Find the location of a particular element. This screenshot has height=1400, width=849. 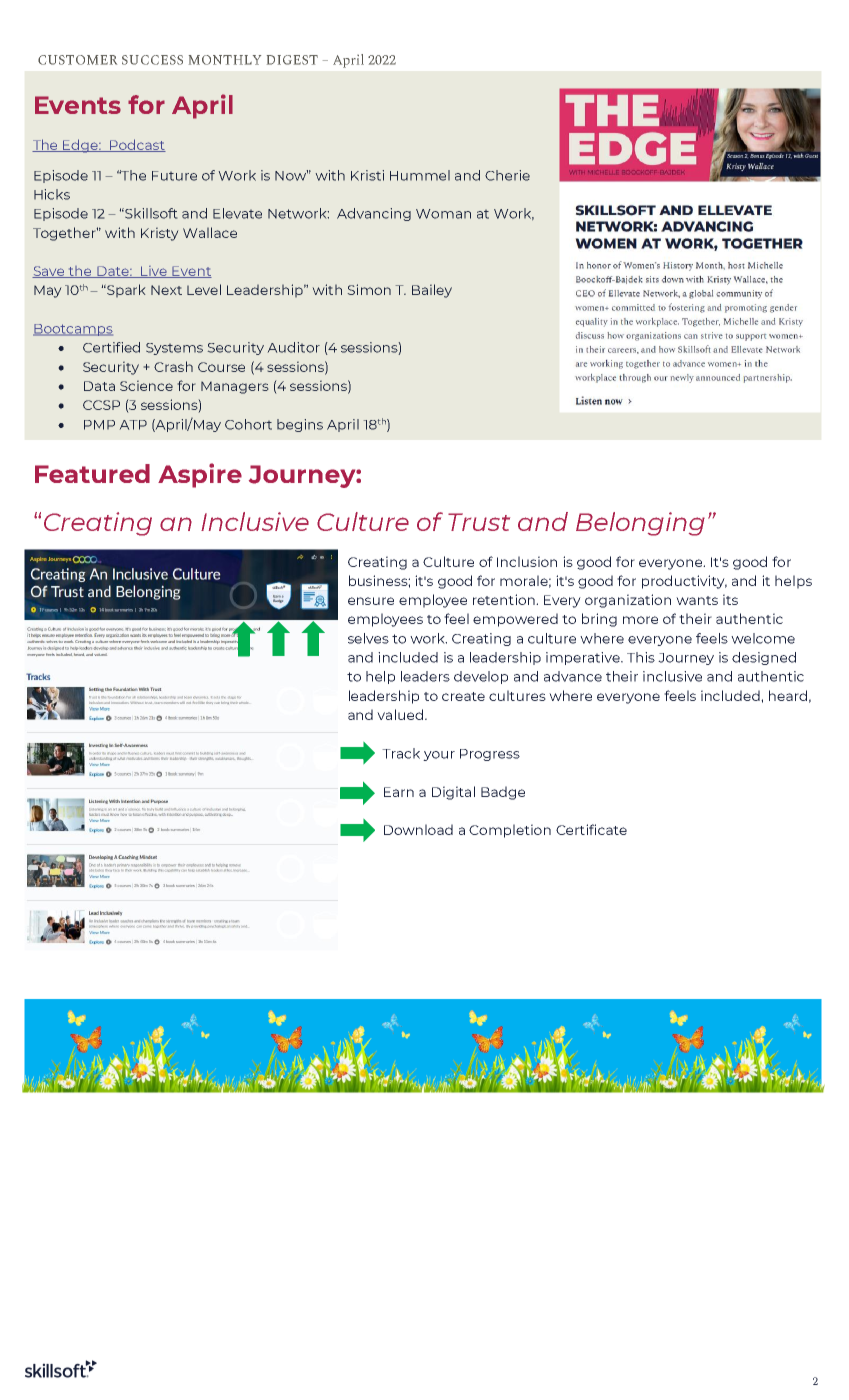

Cherie is located at coordinates (507, 175).
